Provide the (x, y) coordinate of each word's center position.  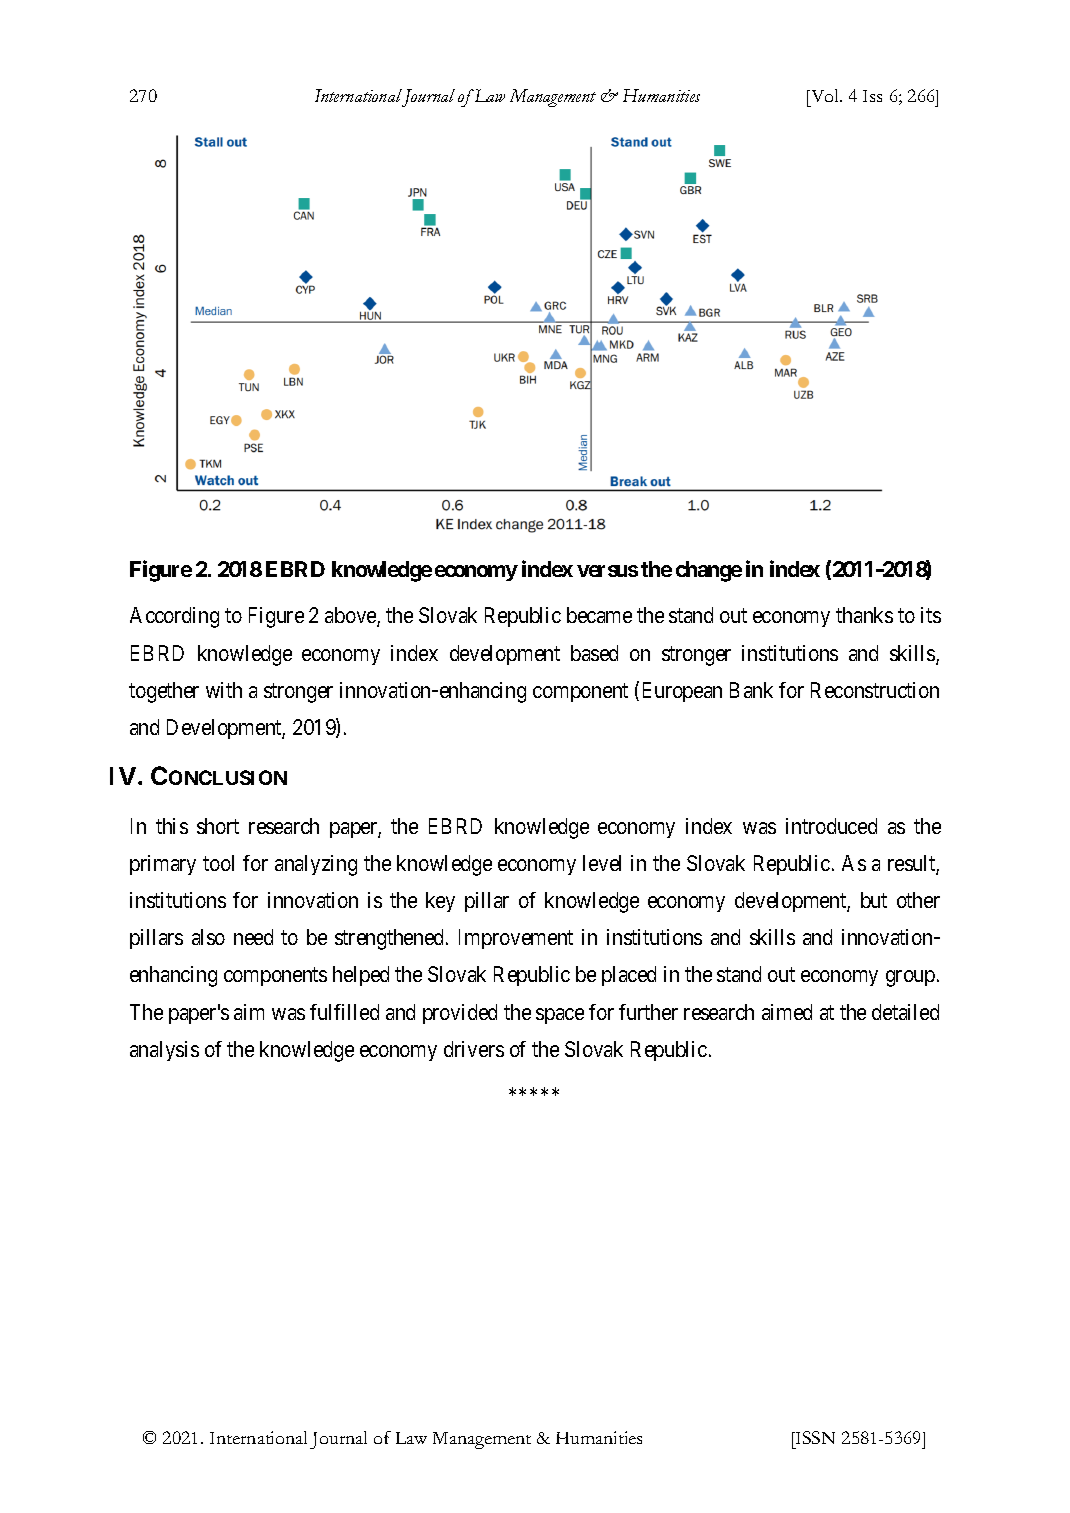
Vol (825, 95)
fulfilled (344, 1012)
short (218, 826)
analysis (164, 1051)
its (931, 615)
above (351, 617)
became (599, 615)
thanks (864, 615)
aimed (787, 1012)
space (560, 1016)
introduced (831, 826)
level (602, 863)
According (174, 617)
